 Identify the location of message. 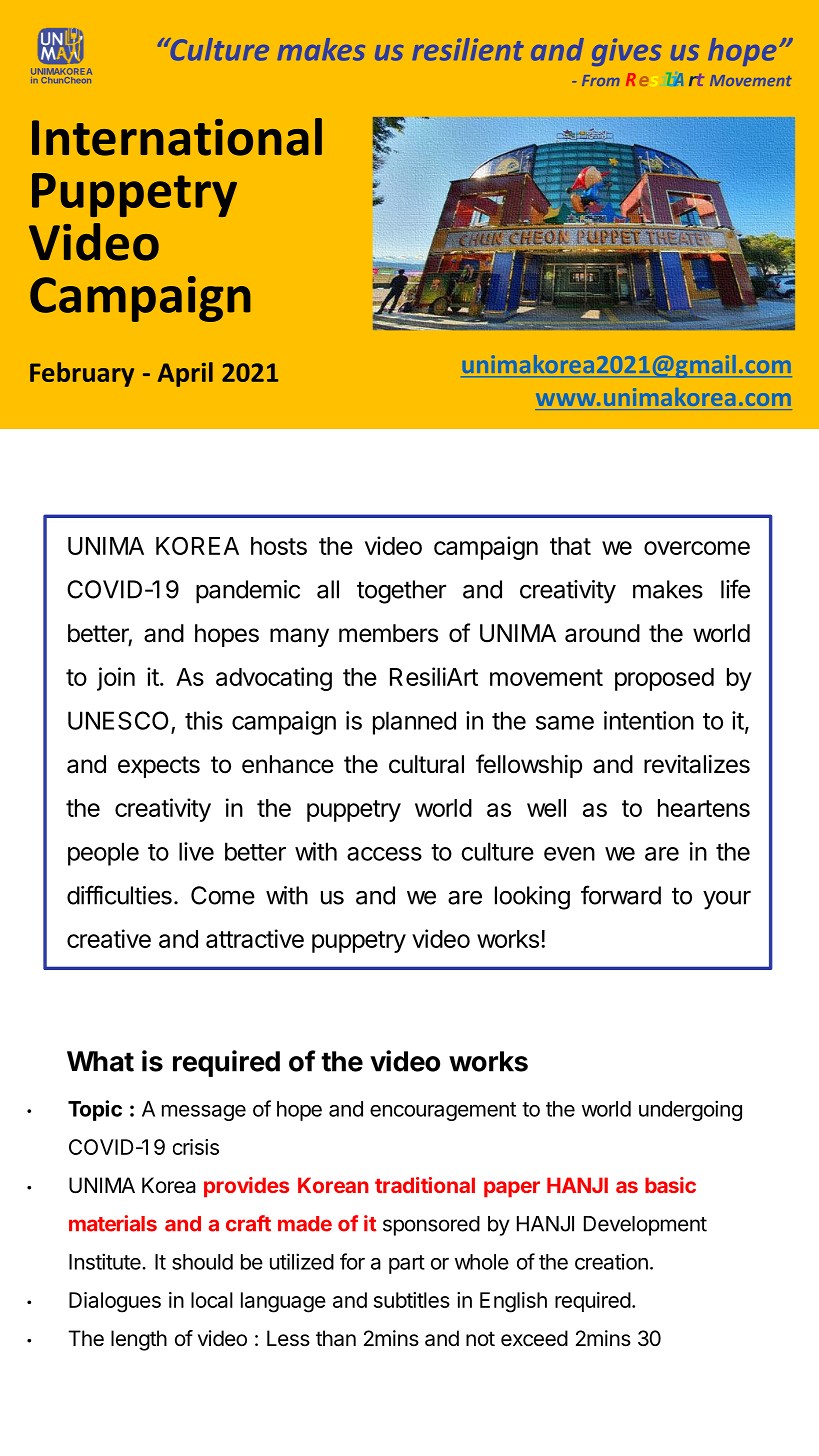
(204, 1112).
